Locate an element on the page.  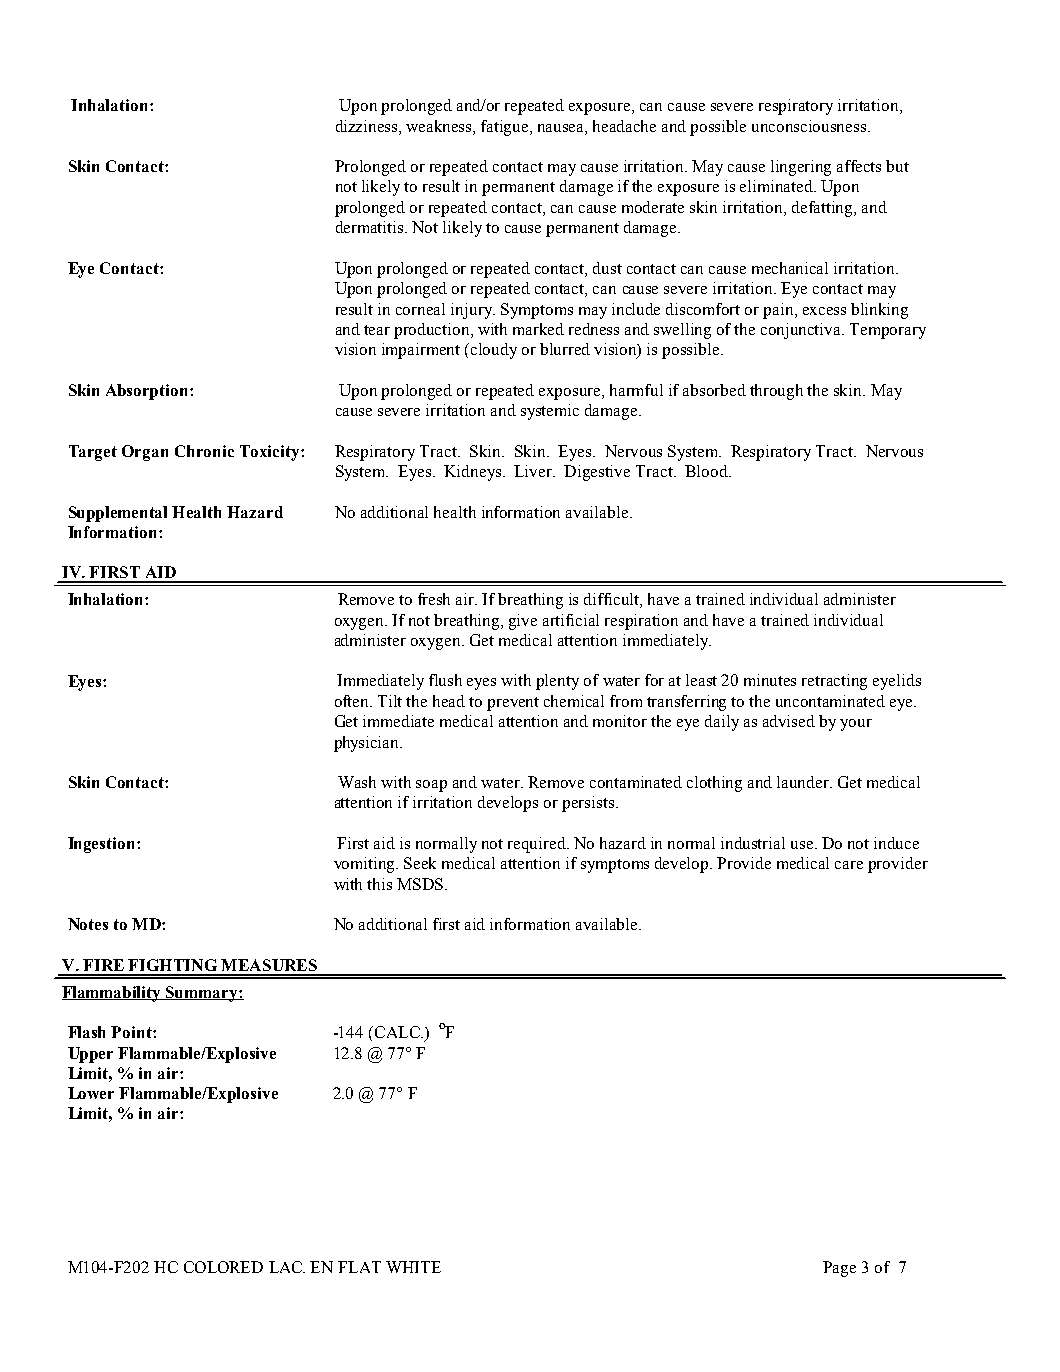
Liver is located at coordinates (534, 471).
